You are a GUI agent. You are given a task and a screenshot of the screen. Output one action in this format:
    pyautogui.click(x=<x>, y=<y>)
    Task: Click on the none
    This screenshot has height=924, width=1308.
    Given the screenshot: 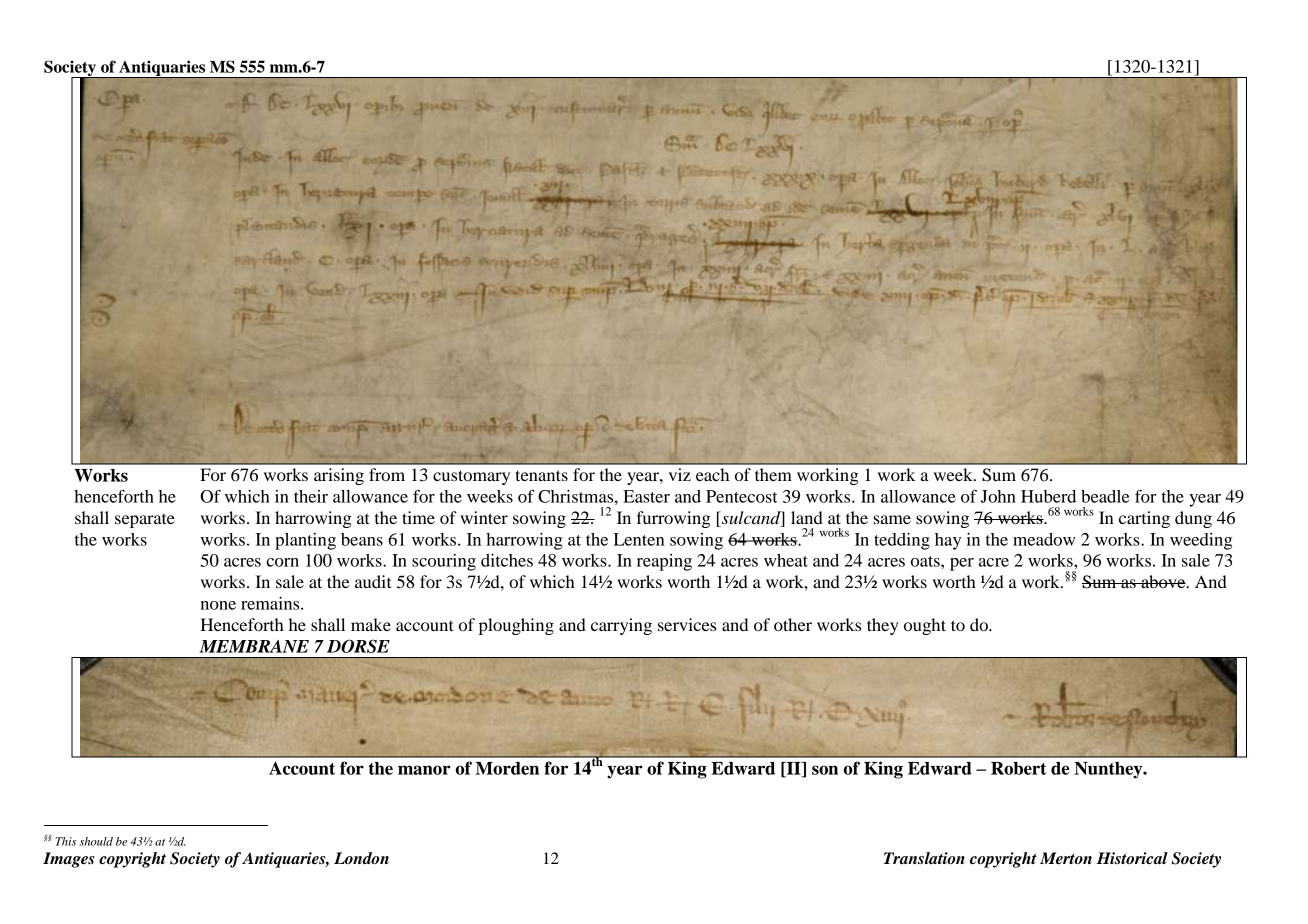 What is the action you would take?
    pyautogui.click(x=218, y=605)
